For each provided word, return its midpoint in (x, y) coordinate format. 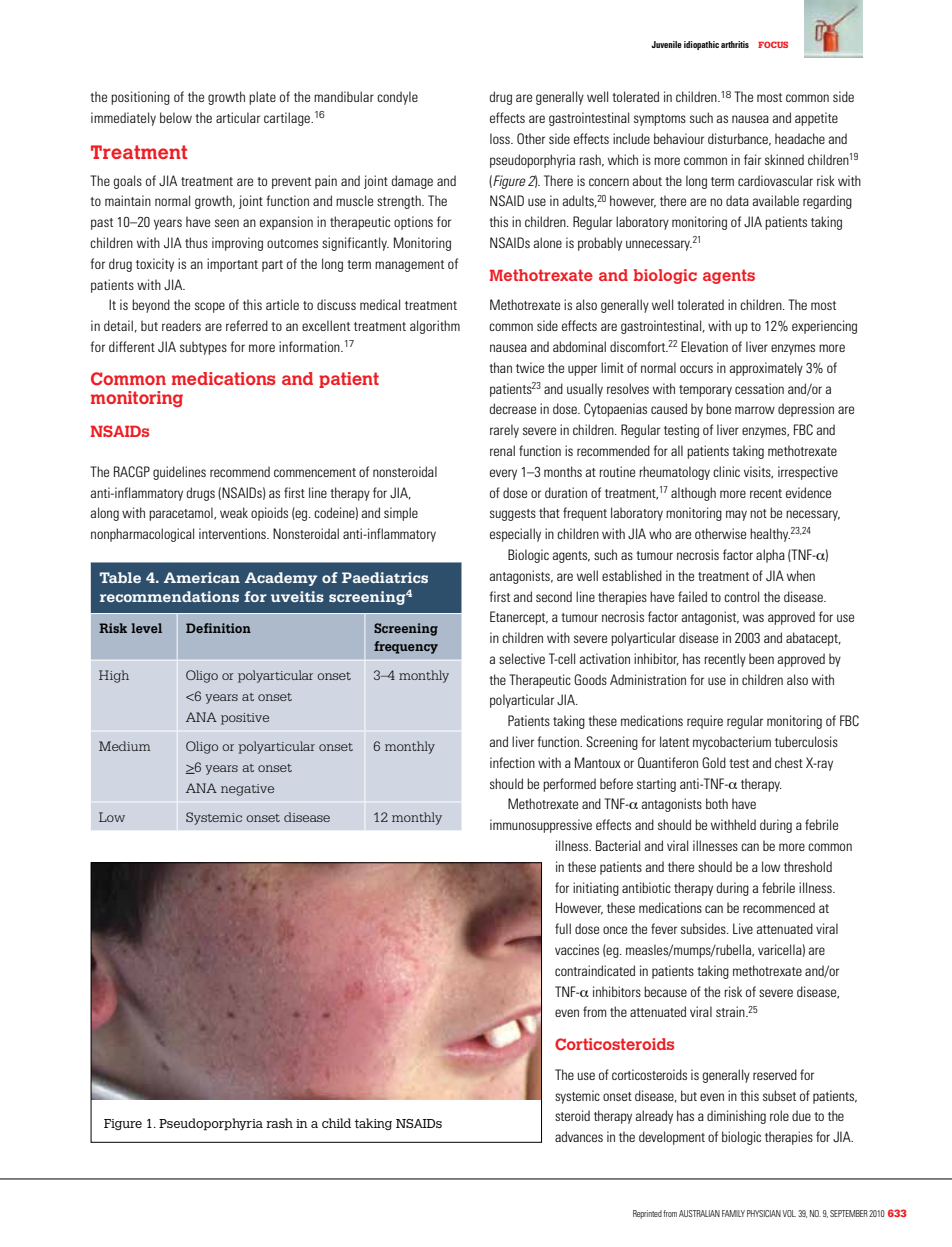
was (753, 618)
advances (579, 1136)
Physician (764, 1213)
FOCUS (773, 44)
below (176, 117)
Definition (218, 628)
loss (501, 138)
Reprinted (647, 1214)
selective (522, 658)
